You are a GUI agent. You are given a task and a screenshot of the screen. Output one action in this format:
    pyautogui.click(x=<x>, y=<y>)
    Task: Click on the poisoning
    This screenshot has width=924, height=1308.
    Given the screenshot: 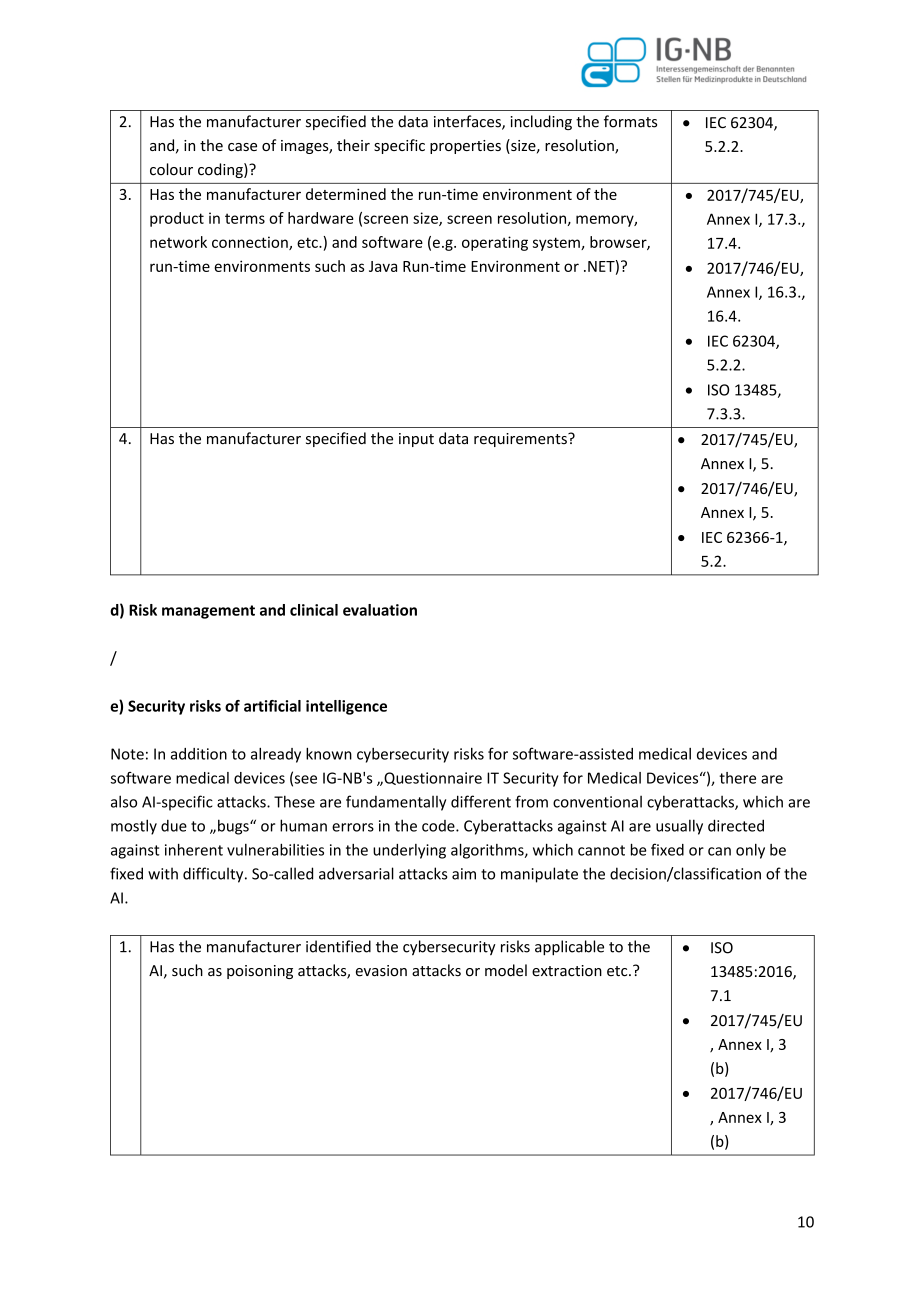 What is the action you would take?
    pyautogui.click(x=260, y=972)
